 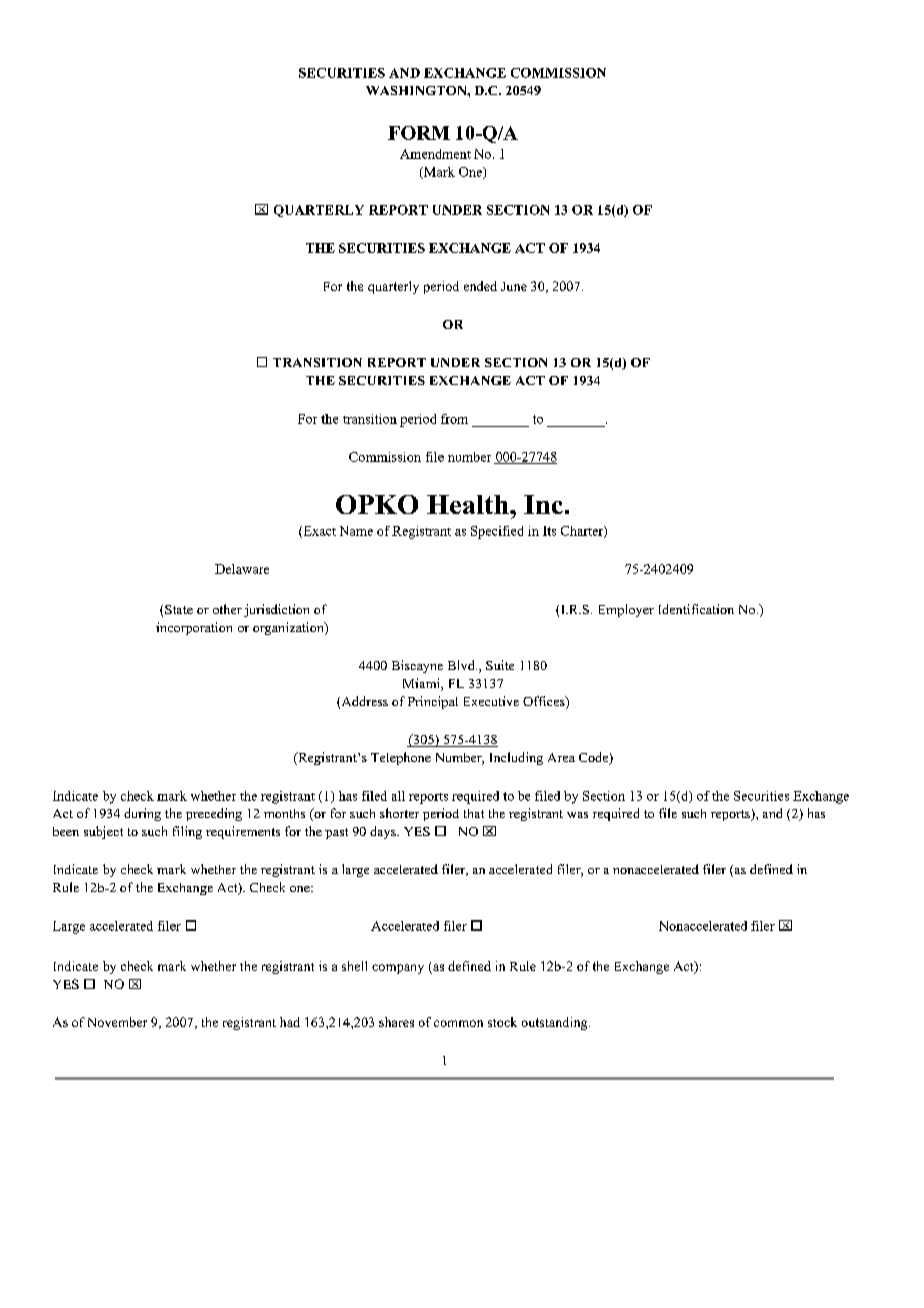 I want to click on Name, so click(x=356, y=531).
